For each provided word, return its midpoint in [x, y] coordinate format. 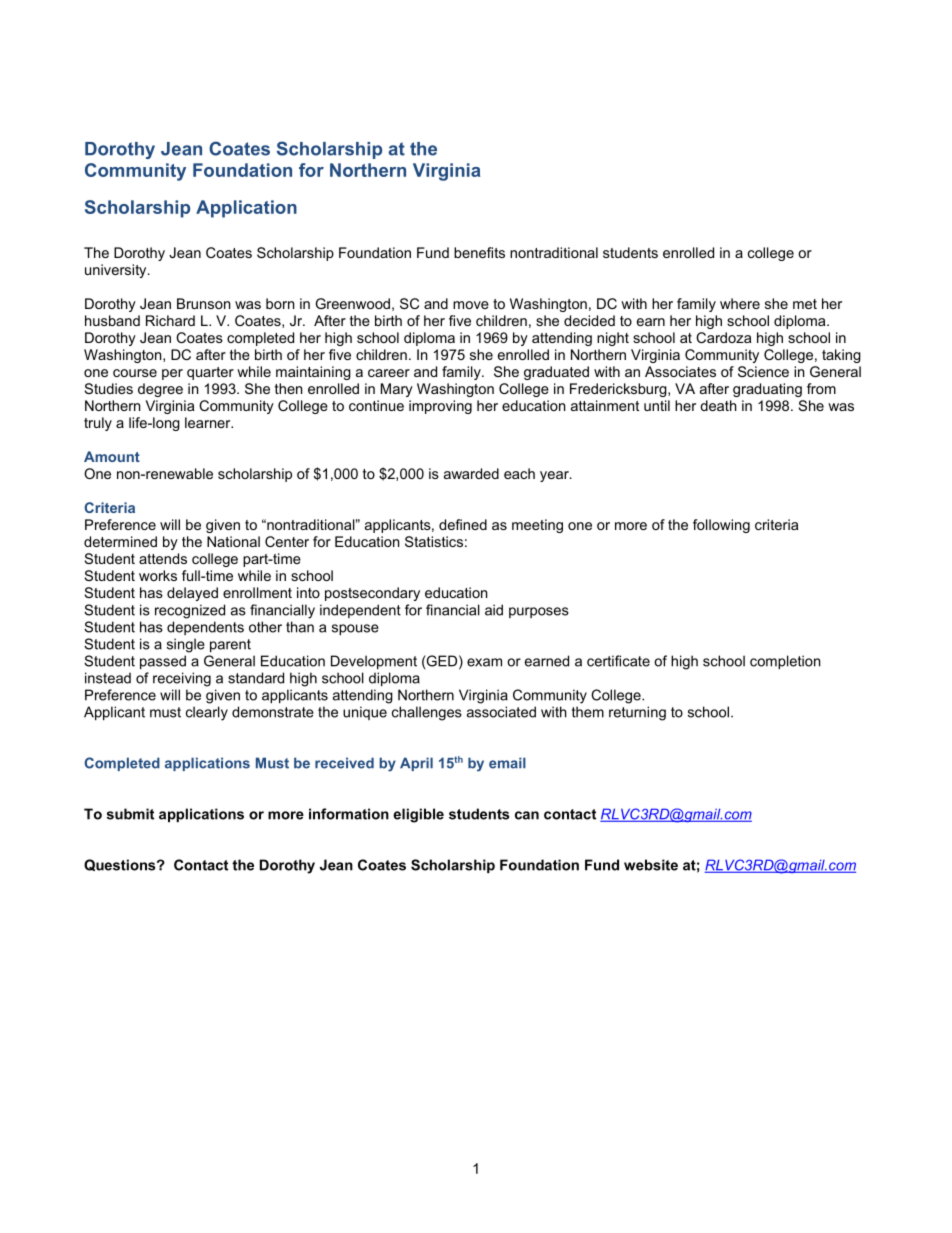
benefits [479, 252]
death [718, 405]
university [117, 271]
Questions [121, 865]
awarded [471, 473]
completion [785, 662]
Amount [112, 456]
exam [484, 662]
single [186, 645]
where [740, 303]
